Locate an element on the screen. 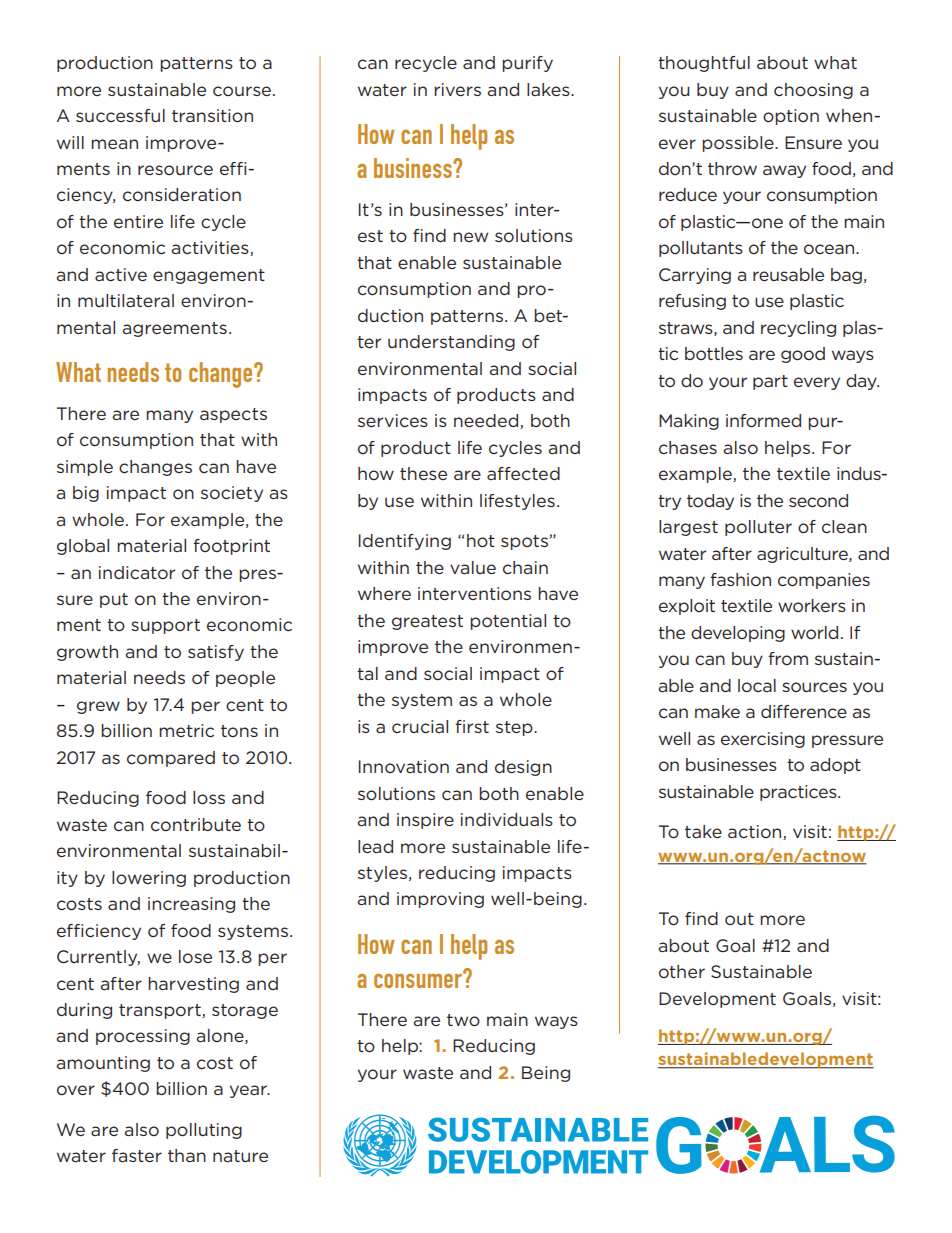 The width and height of the screenshot is (952, 1233). other is located at coordinates (682, 971).
